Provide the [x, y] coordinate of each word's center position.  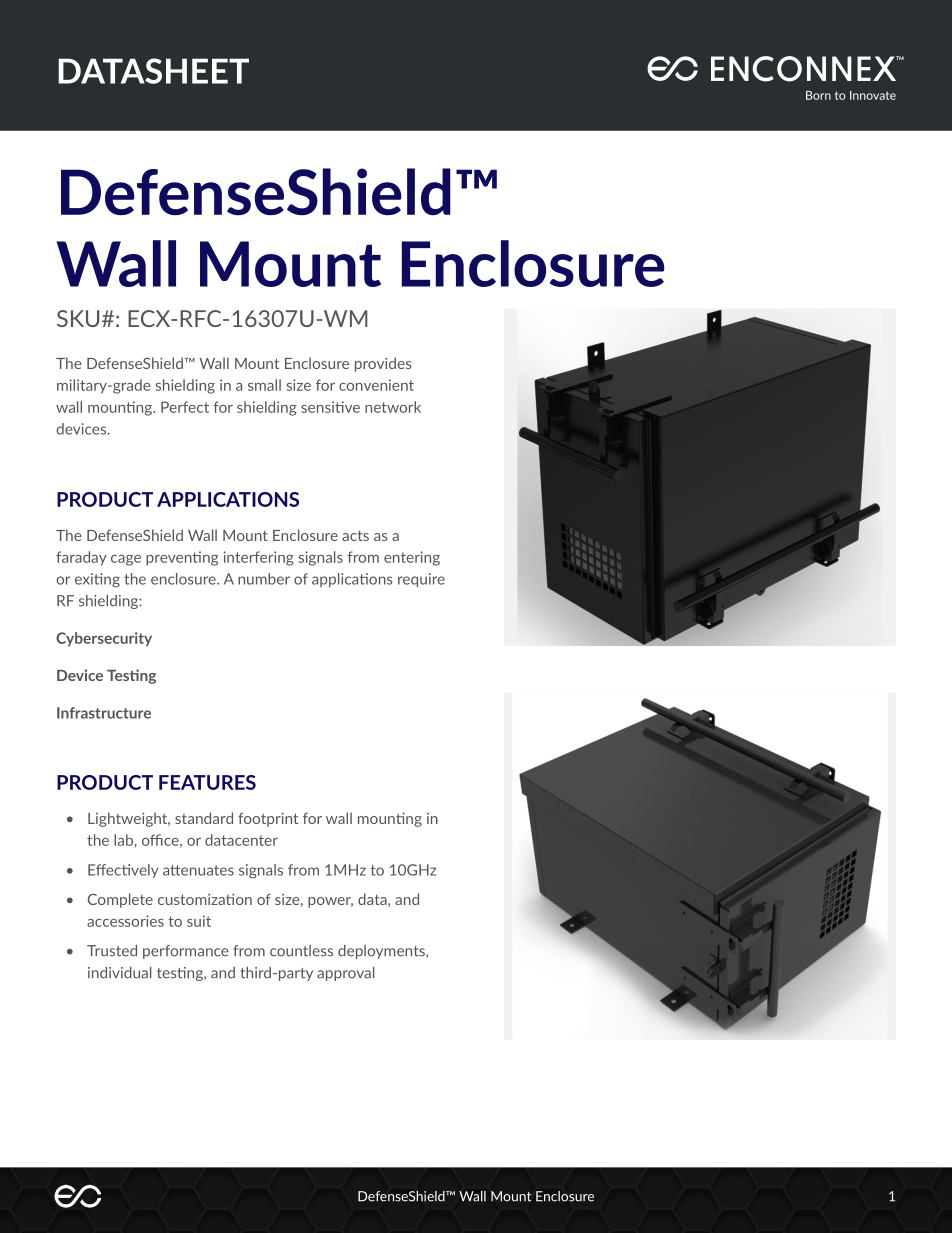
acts [355, 535]
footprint [268, 819]
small [264, 385]
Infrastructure [104, 713]
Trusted [112, 951]
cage [126, 560]
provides [383, 364]
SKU [78, 318]
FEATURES [207, 782]
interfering [258, 558]
